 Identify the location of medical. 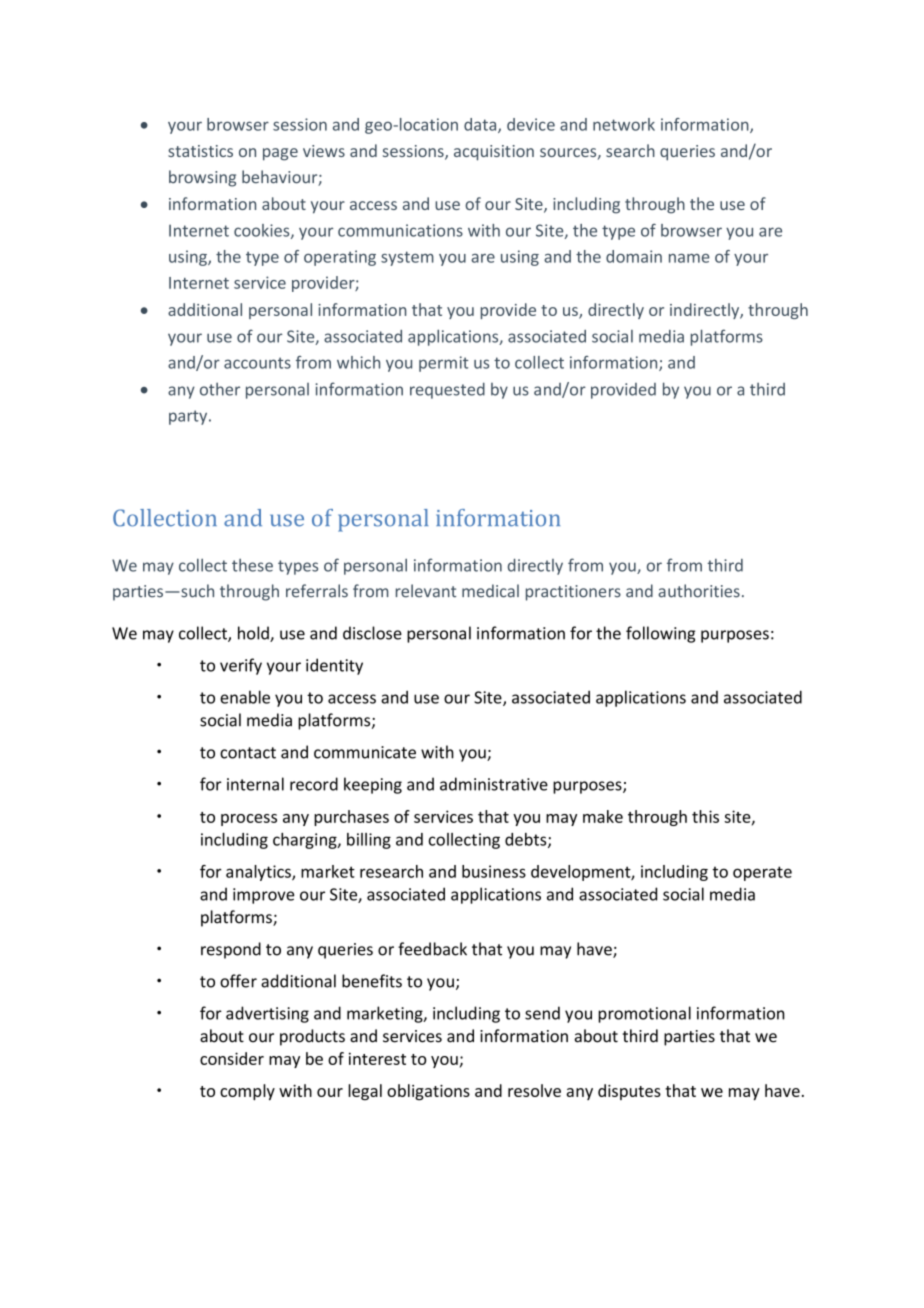
(490, 591).
